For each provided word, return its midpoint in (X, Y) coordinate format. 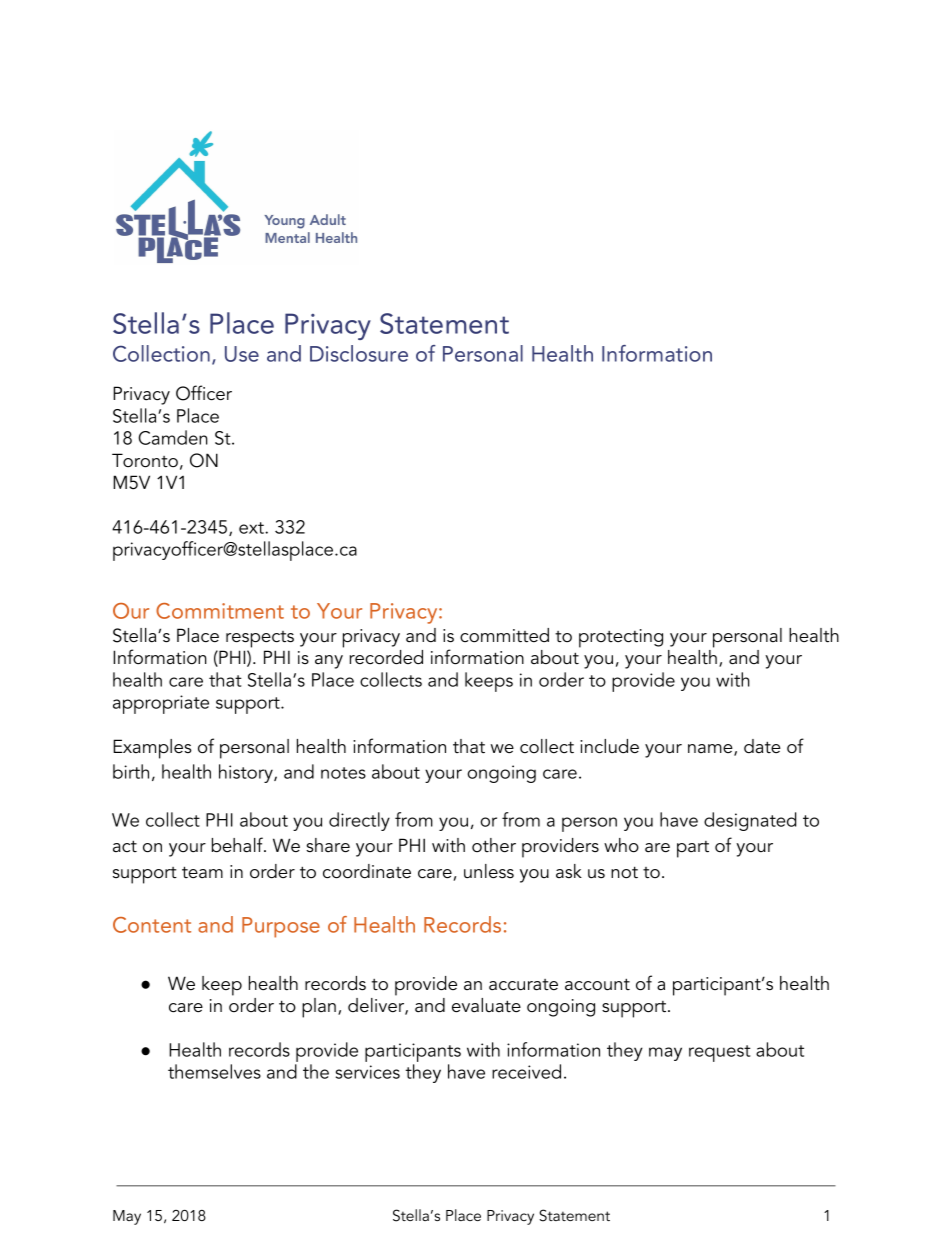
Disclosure (359, 353)
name (711, 750)
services (368, 1072)
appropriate (161, 704)
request (720, 1053)
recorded (386, 657)
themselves (214, 1071)
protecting (621, 638)
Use (242, 354)
